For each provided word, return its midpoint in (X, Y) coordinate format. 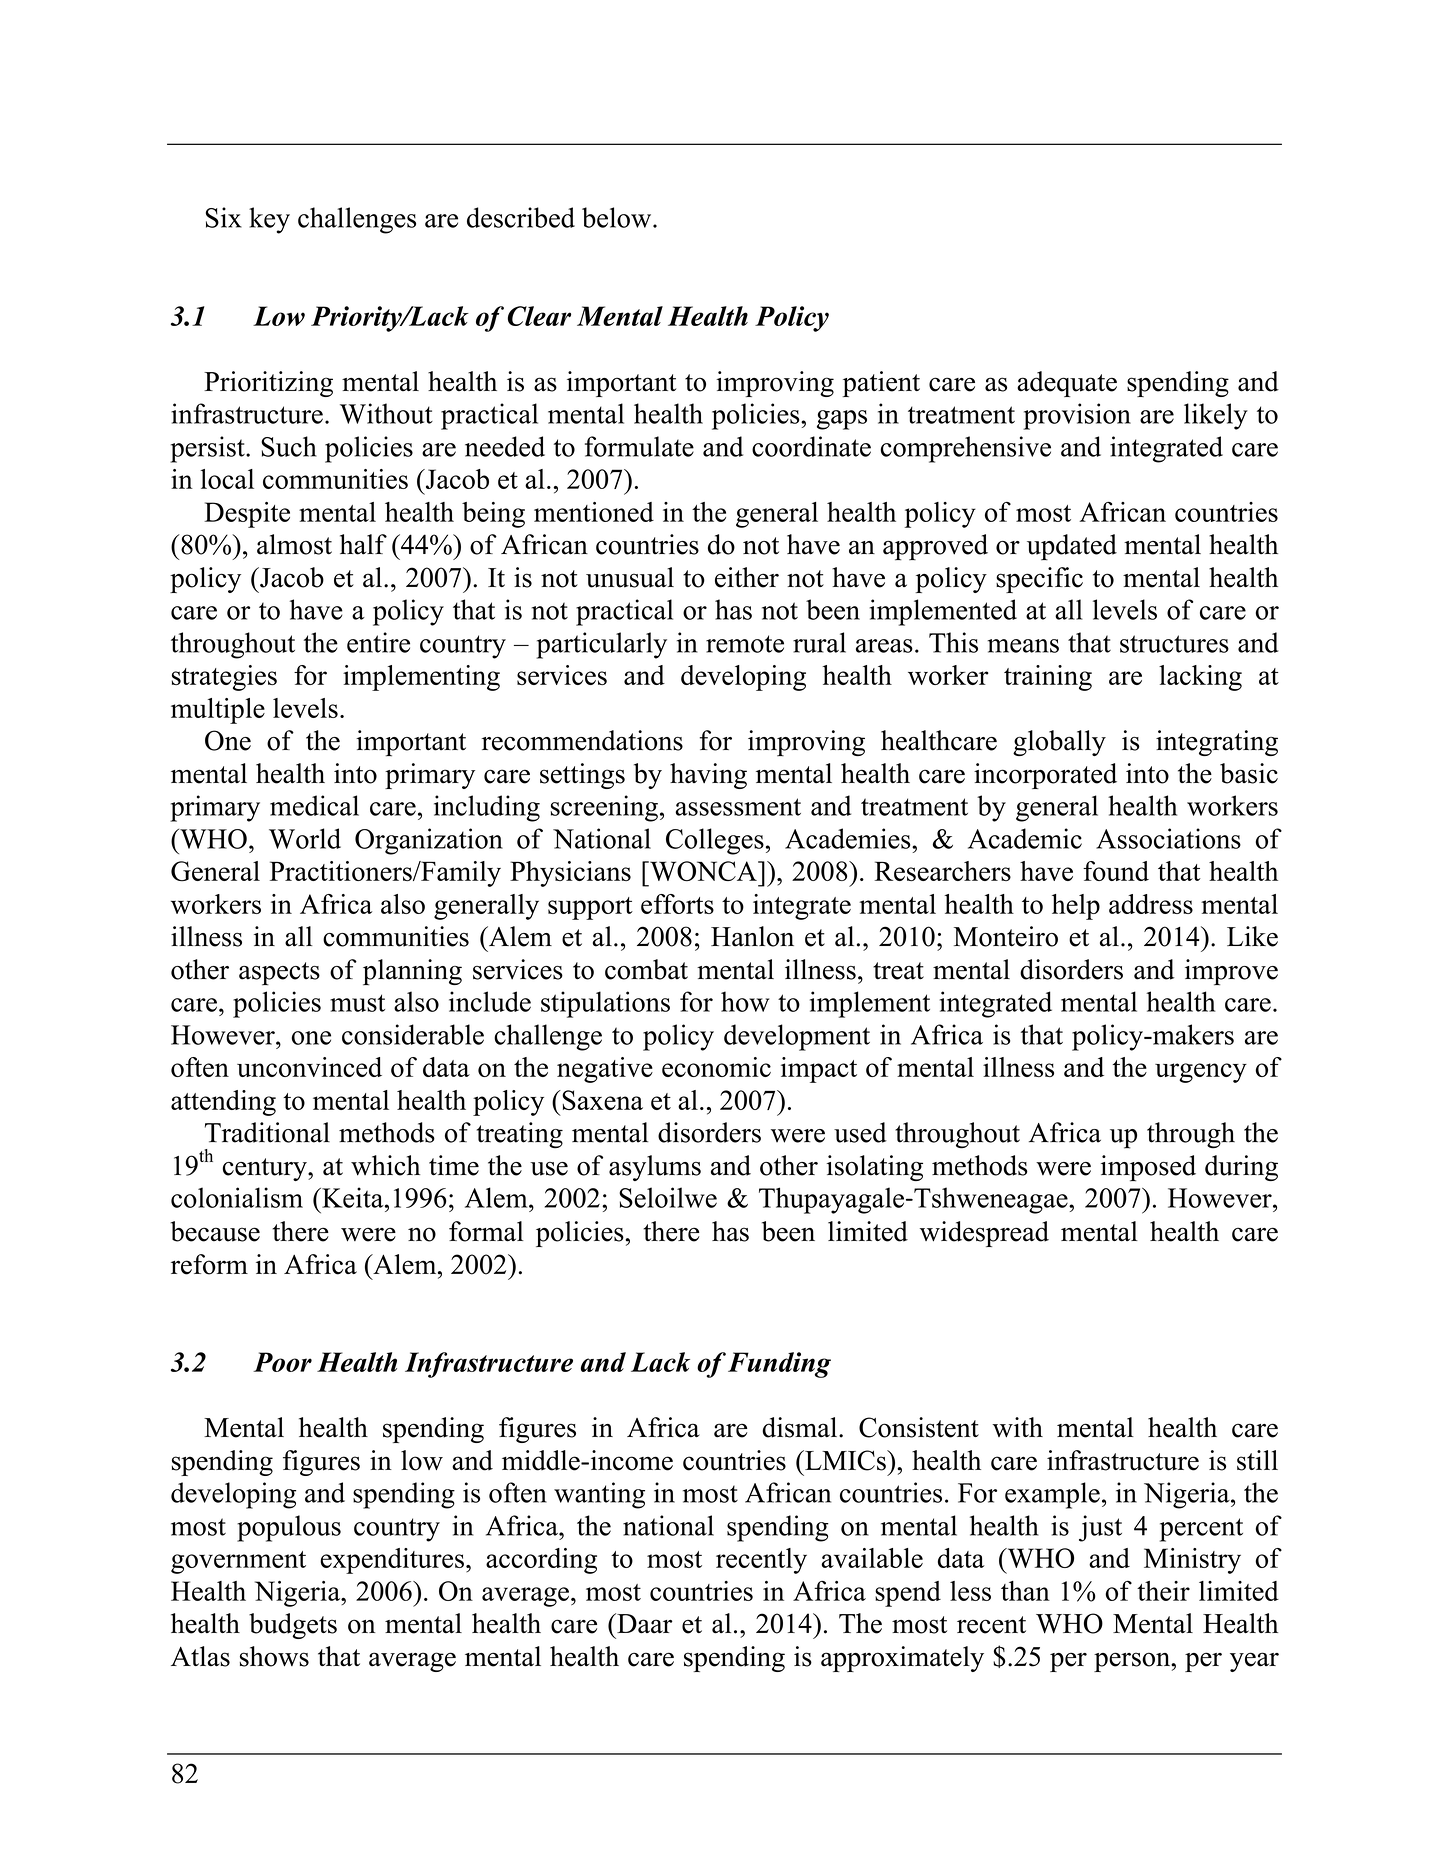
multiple (218, 711)
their (1163, 1591)
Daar (644, 1623)
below (618, 217)
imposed (1148, 1168)
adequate (1067, 384)
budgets (293, 1626)
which (385, 1165)
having (708, 776)
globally (1059, 743)
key (269, 220)
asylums (655, 1168)
